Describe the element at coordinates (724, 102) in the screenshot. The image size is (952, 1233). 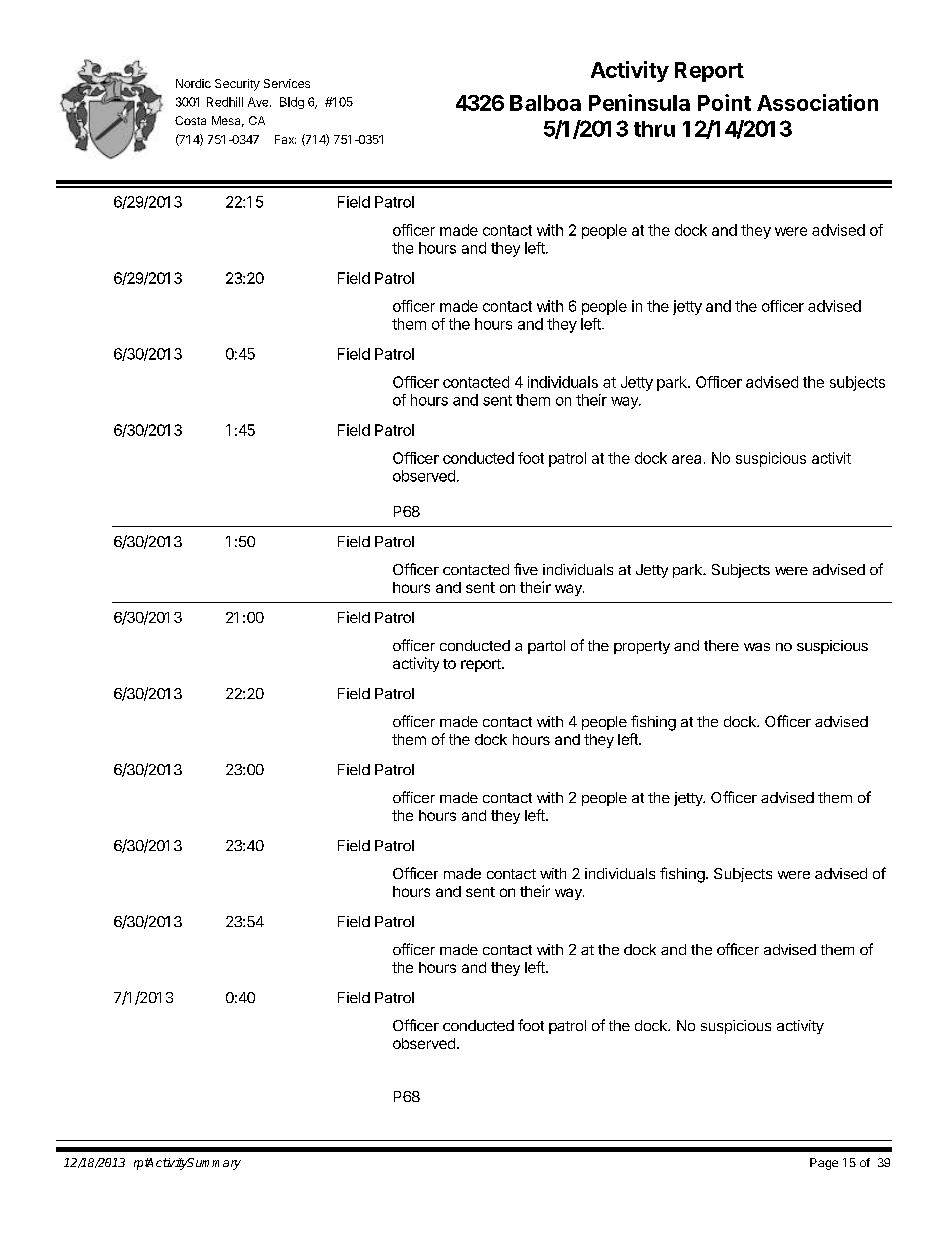
I see `Point` at that location.
